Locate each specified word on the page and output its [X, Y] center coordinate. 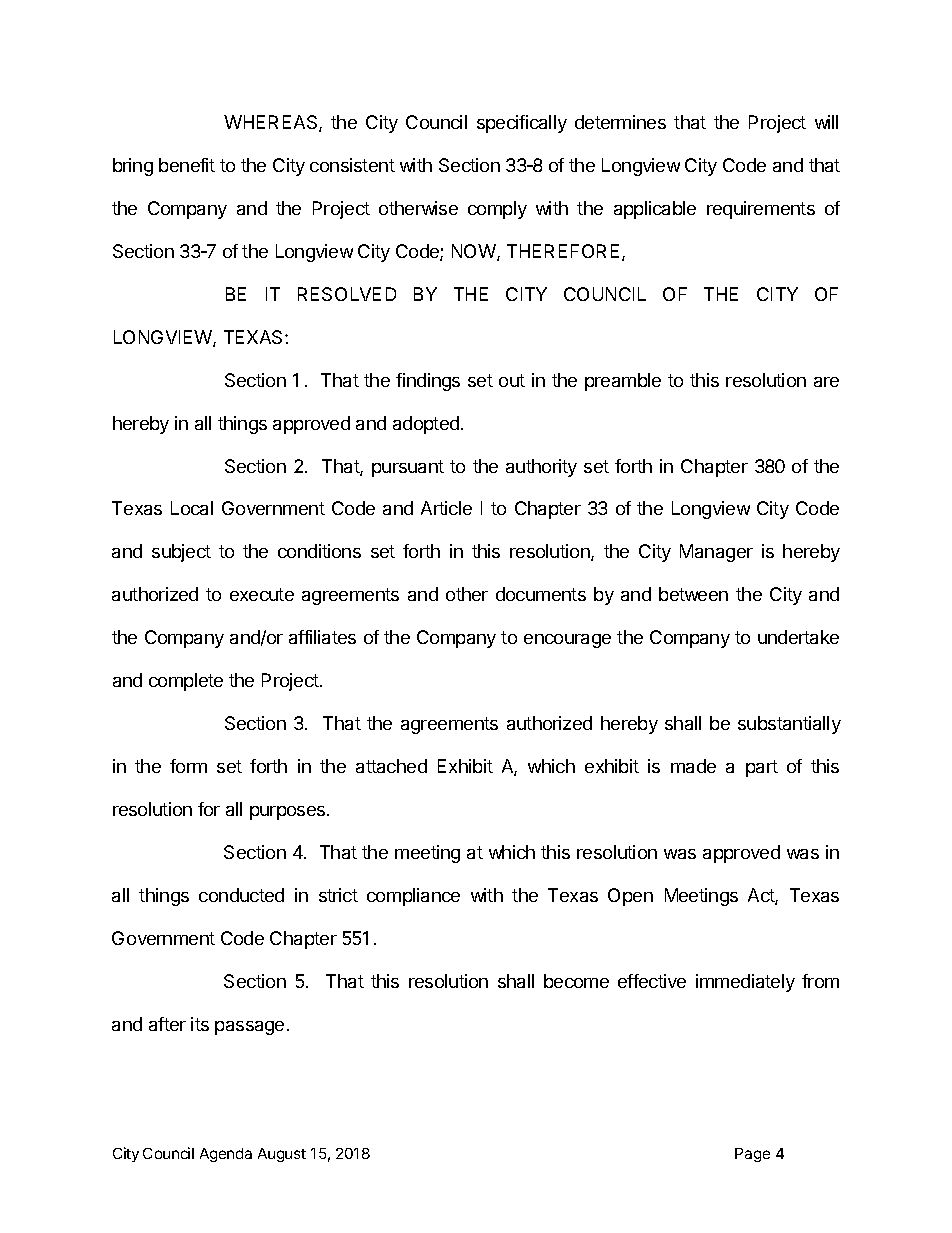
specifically [522, 124]
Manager [716, 553]
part [762, 768]
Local [192, 508]
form [188, 766]
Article [446, 508]
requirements [761, 210]
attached [391, 766]
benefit [187, 165]
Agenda [226, 1155]
